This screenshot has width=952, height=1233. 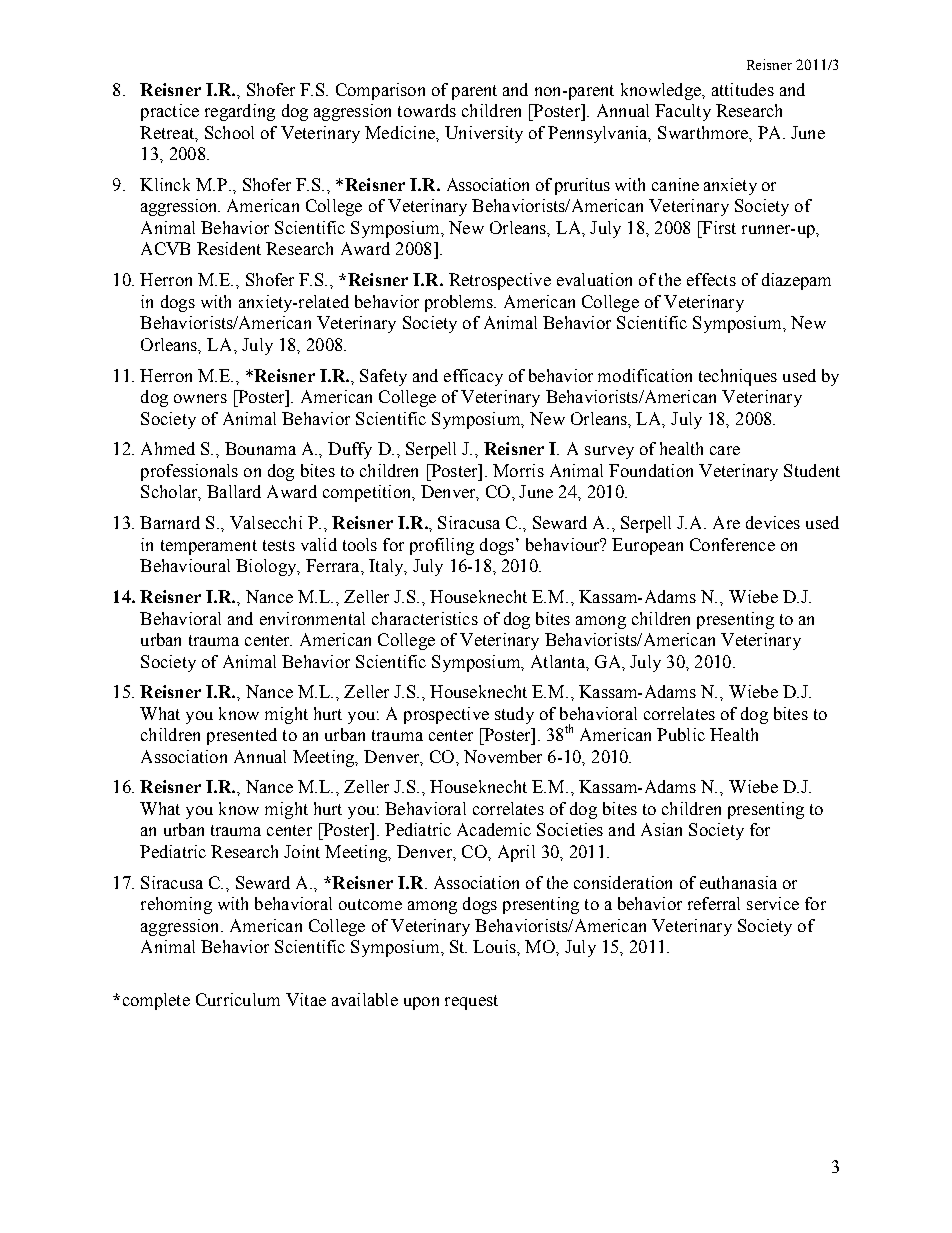 I want to click on presented, so click(x=242, y=736).
